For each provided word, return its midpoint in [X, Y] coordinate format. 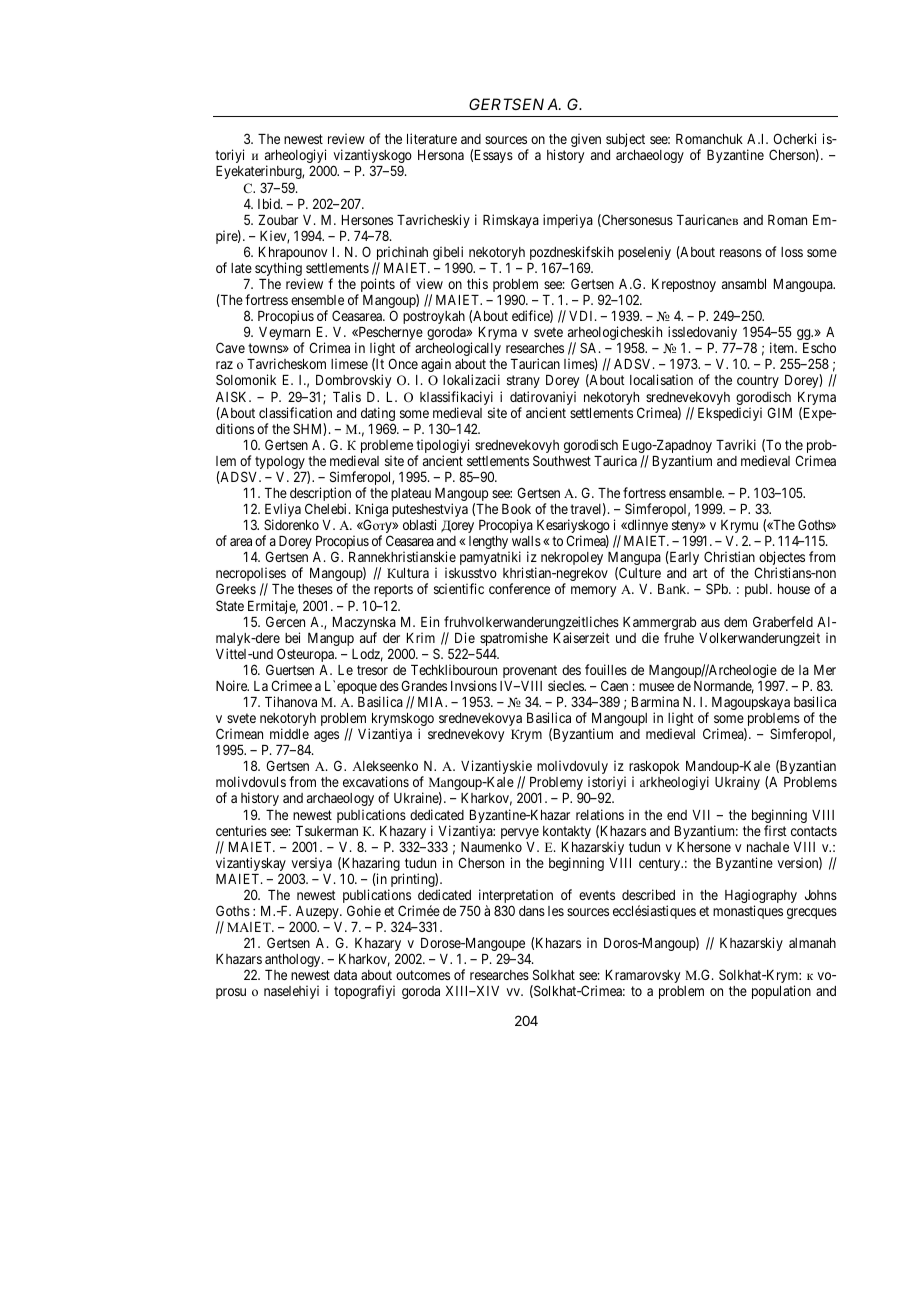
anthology [294, 960]
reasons [741, 253]
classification [295, 412]
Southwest [562, 460]
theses [315, 589]
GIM [779, 412]
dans [532, 911]
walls [526, 541]
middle [289, 733]
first [775, 830]
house [794, 589]
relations [600, 814]
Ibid [270, 203]
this [477, 283]
